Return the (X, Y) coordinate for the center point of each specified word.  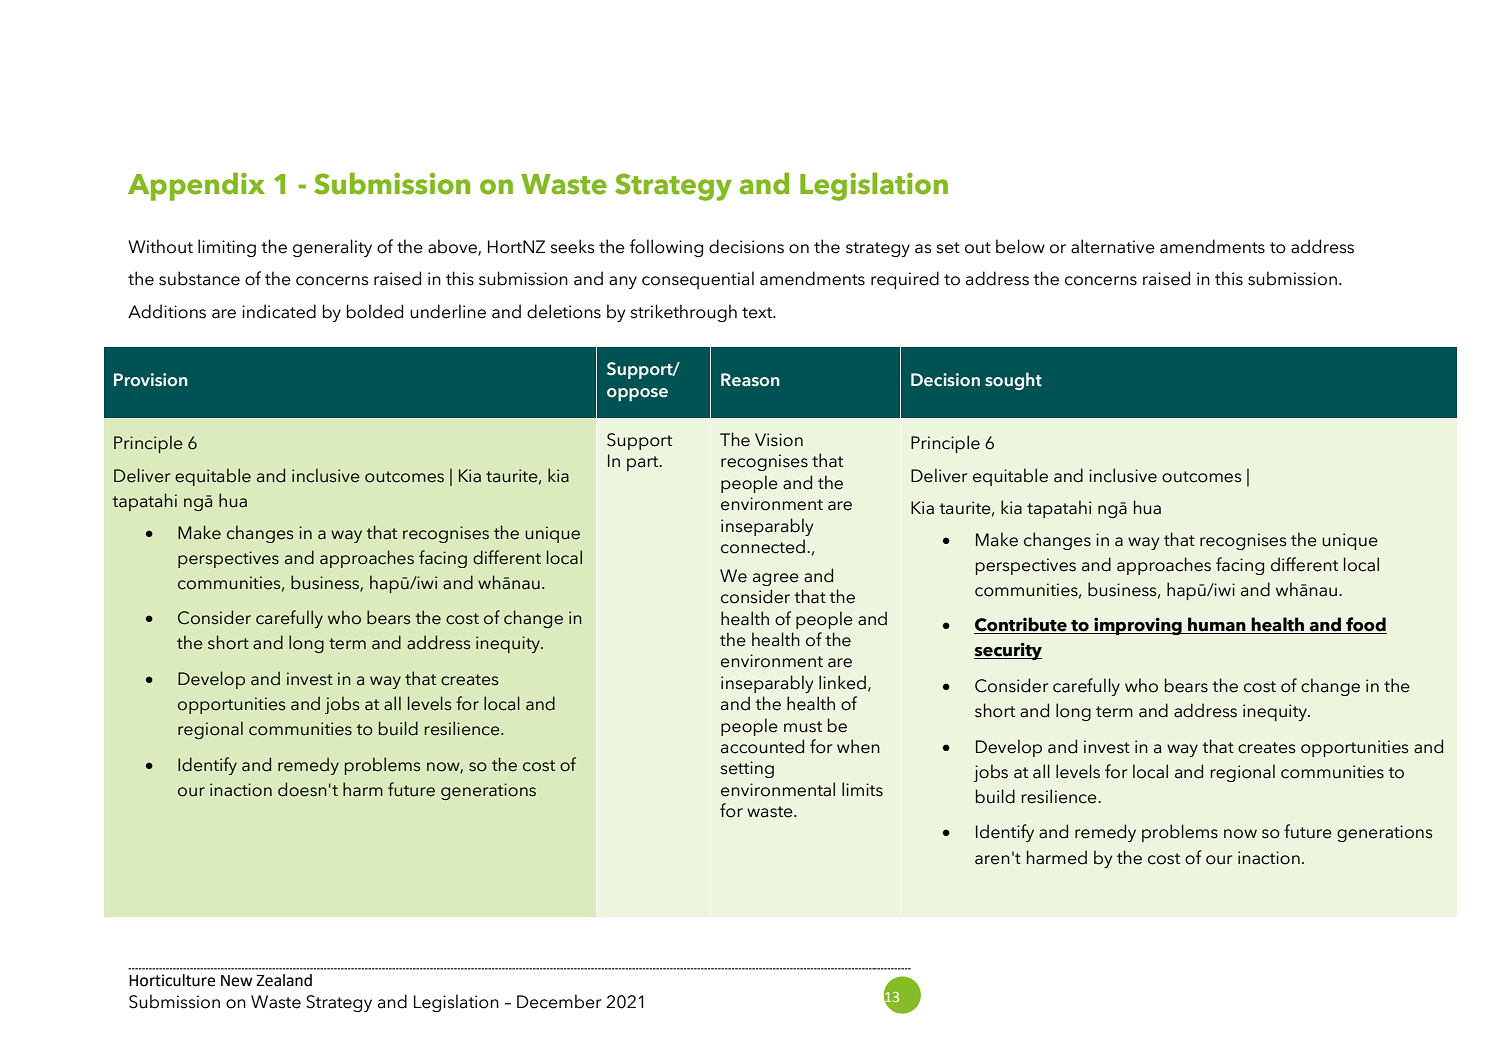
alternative (1113, 246)
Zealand (284, 980)
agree (776, 579)
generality (332, 248)
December (559, 1001)
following (666, 248)
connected (763, 546)
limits (862, 789)
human (1217, 625)
